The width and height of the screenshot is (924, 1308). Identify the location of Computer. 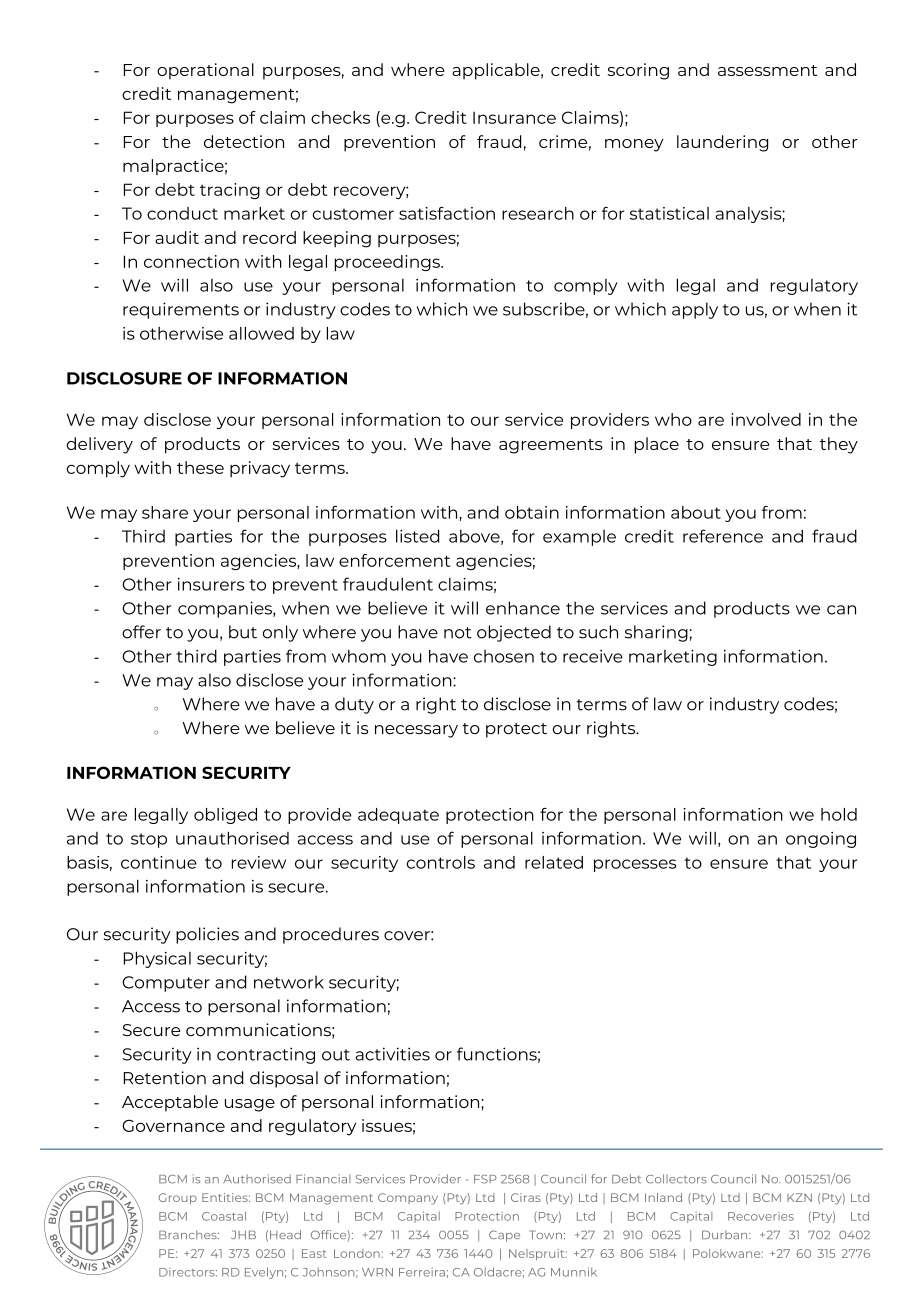
(166, 984).
